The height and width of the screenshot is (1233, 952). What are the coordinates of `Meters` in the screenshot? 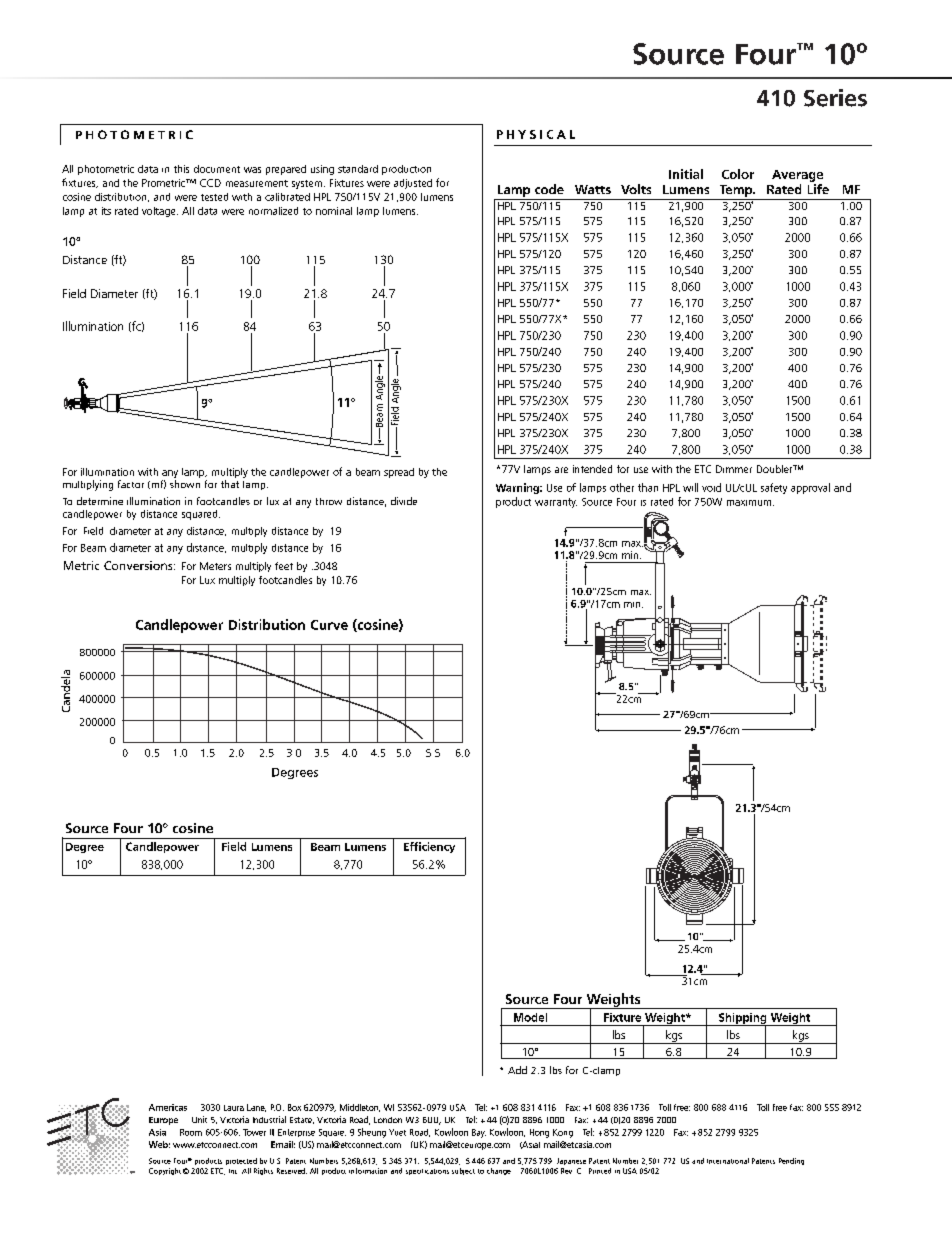 It's located at (215, 566).
